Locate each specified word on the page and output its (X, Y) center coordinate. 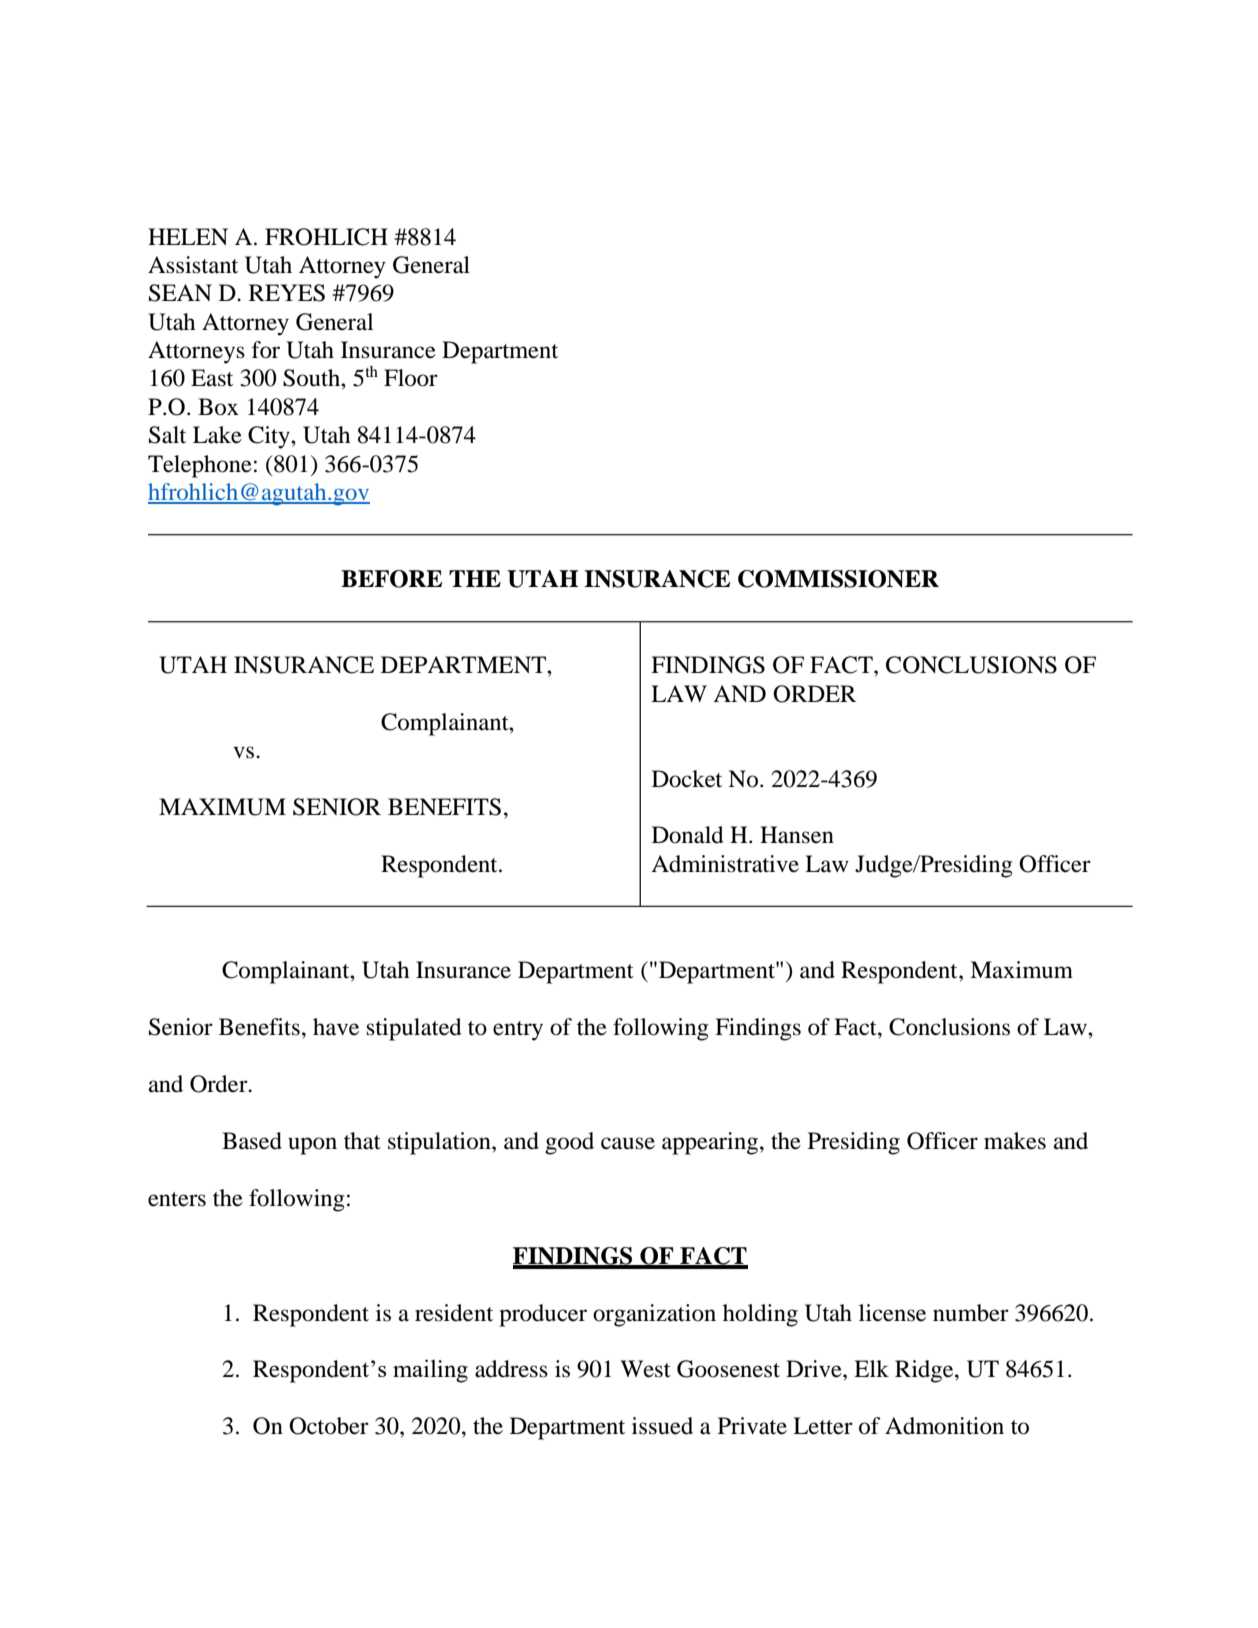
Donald (688, 835)
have (336, 1027)
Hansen (797, 835)
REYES (287, 293)
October (329, 1426)
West (645, 1369)
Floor (411, 378)
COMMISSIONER (838, 579)
